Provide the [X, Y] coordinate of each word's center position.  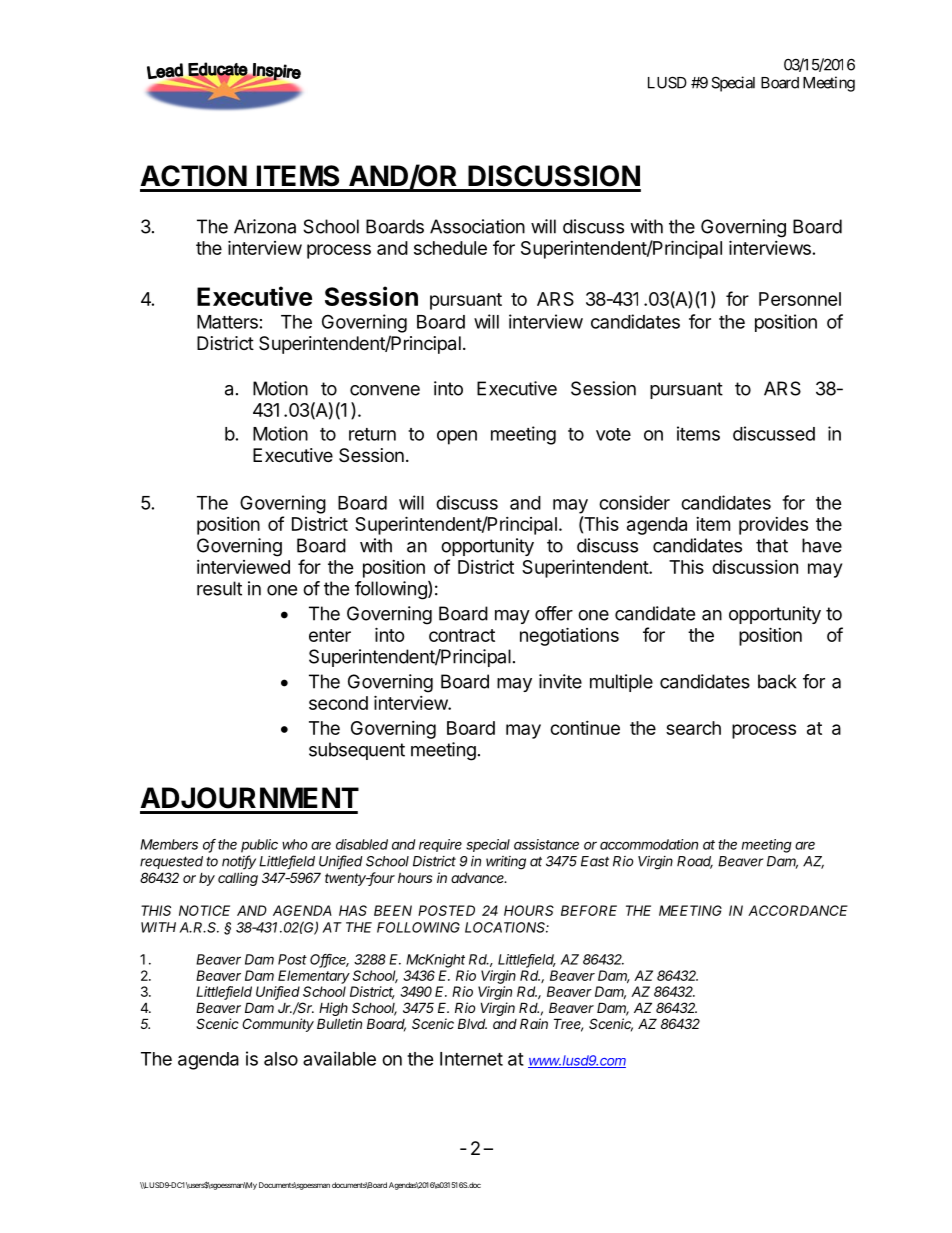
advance [479, 877]
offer [554, 613]
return [372, 434]
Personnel [800, 299]
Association [477, 226]
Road [695, 862]
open [457, 437]
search [693, 728]
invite [560, 681]
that [772, 545]
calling [238, 879]
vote [613, 434]
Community [278, 1025]
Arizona [265, 226]
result [219, 588]
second [338, 703]
